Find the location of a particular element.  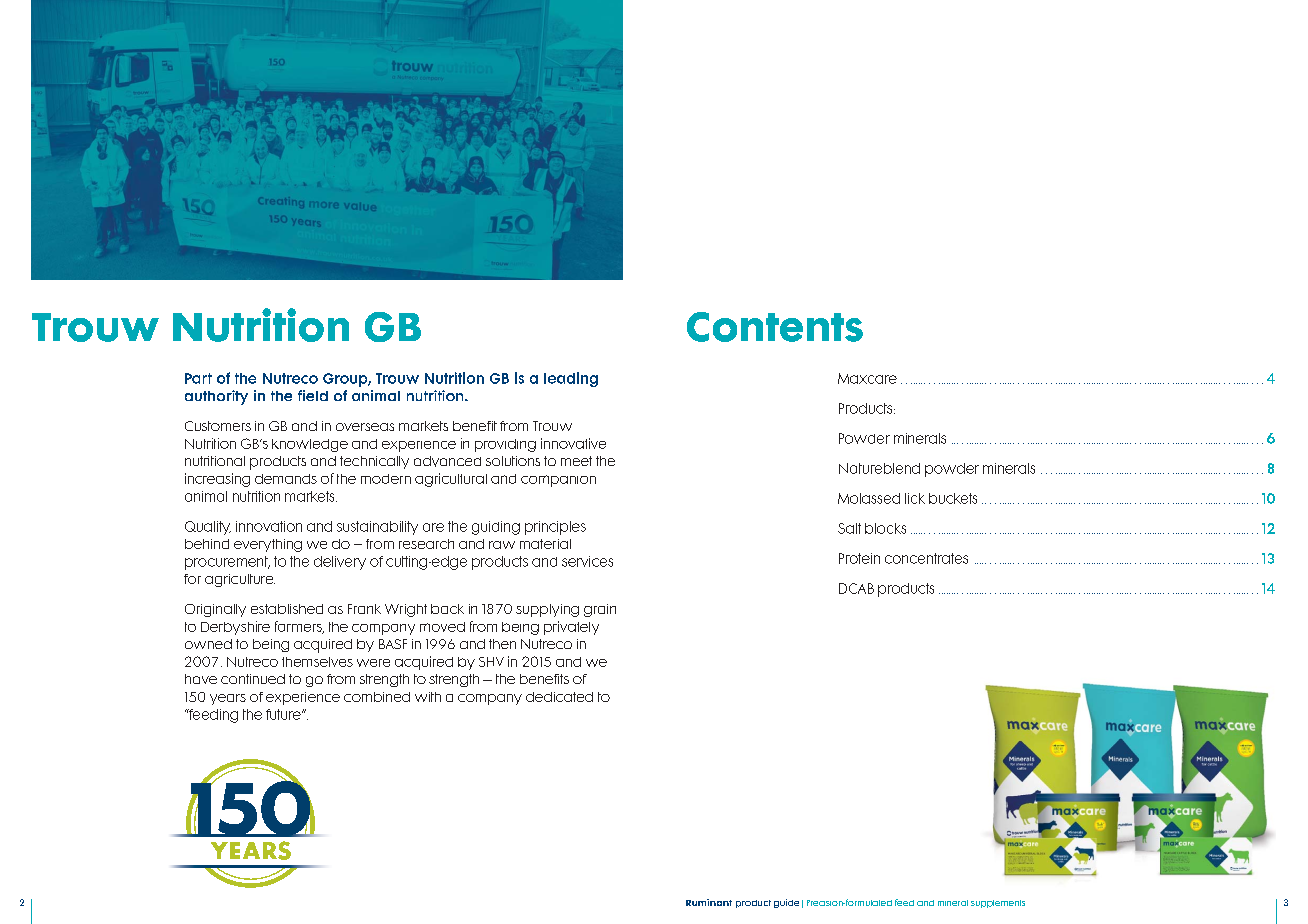

dedicated is located at coordinates (559, 697).
